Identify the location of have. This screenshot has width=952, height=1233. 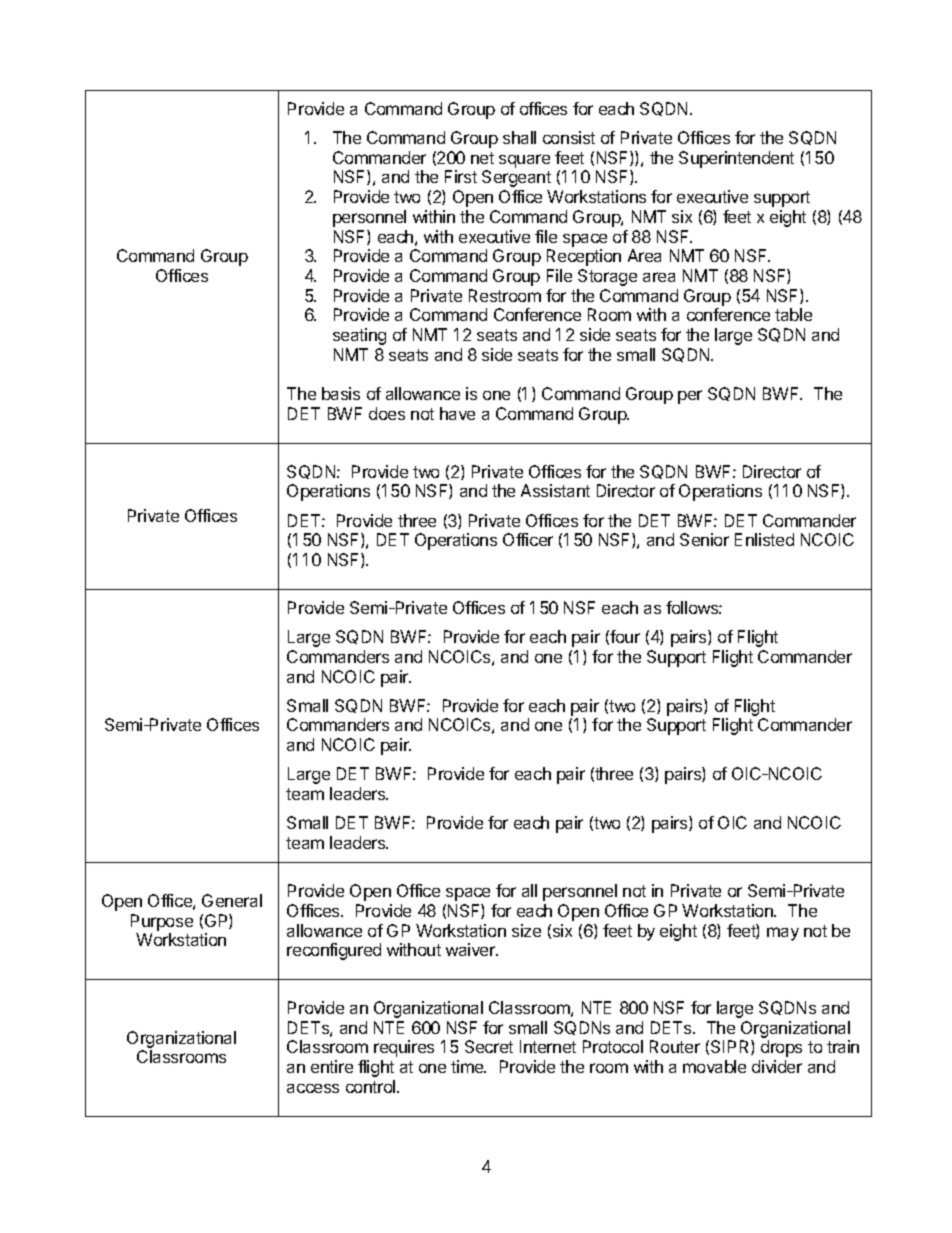
(457, 413).
